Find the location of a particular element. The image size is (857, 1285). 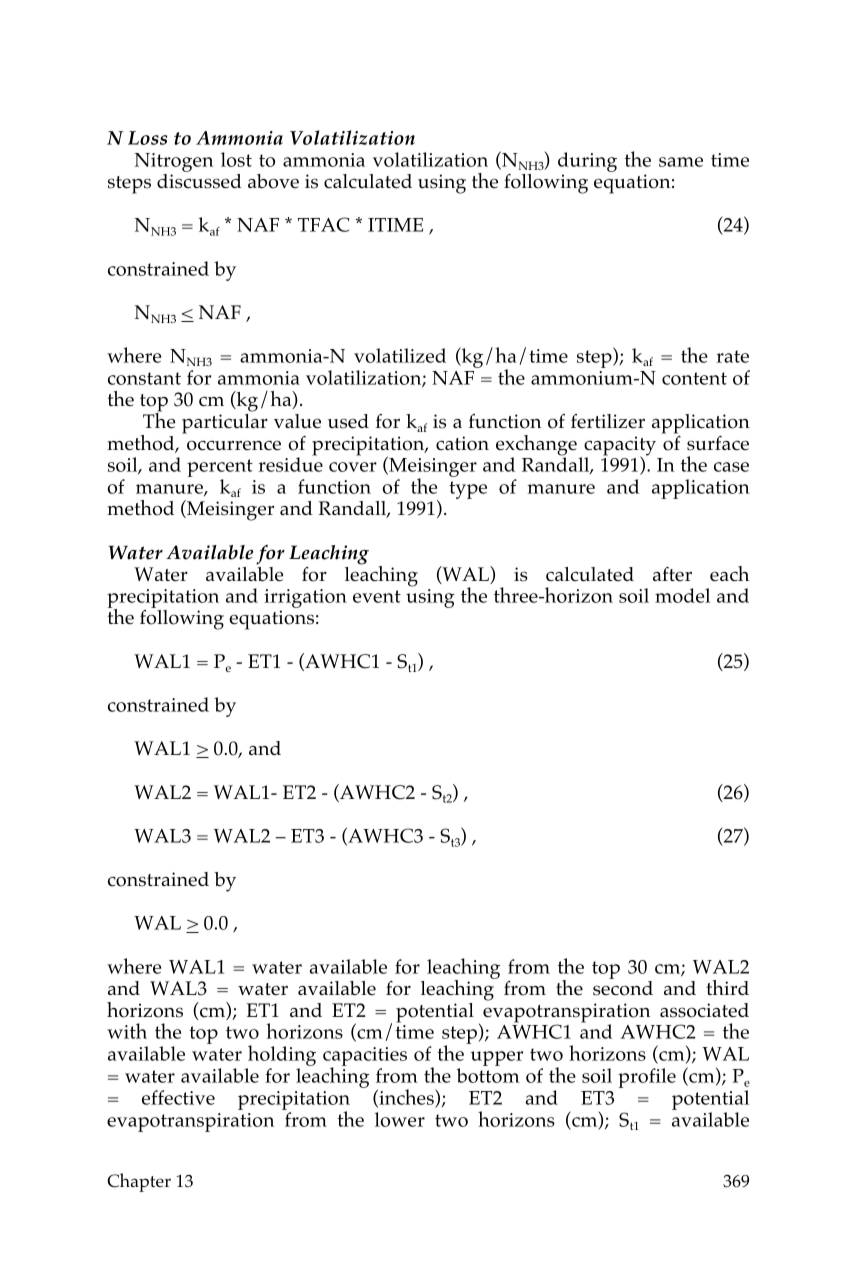

lower is located at coordinates (400, 1119).
